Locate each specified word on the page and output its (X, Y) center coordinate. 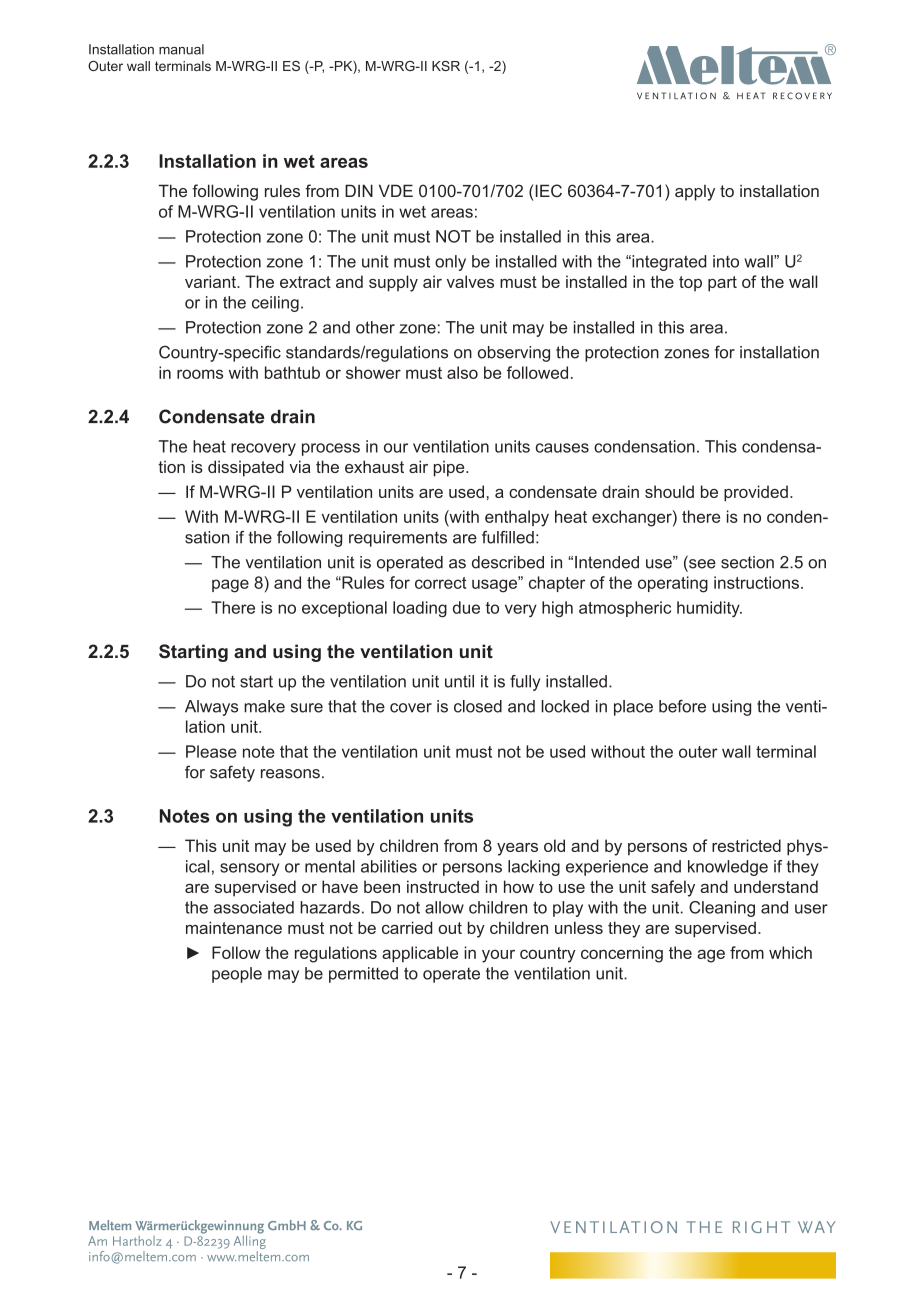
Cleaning (722, 909)
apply (695, 193)
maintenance (234, 927)
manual (181, 49)
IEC (548, 190)
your (498, 956)
